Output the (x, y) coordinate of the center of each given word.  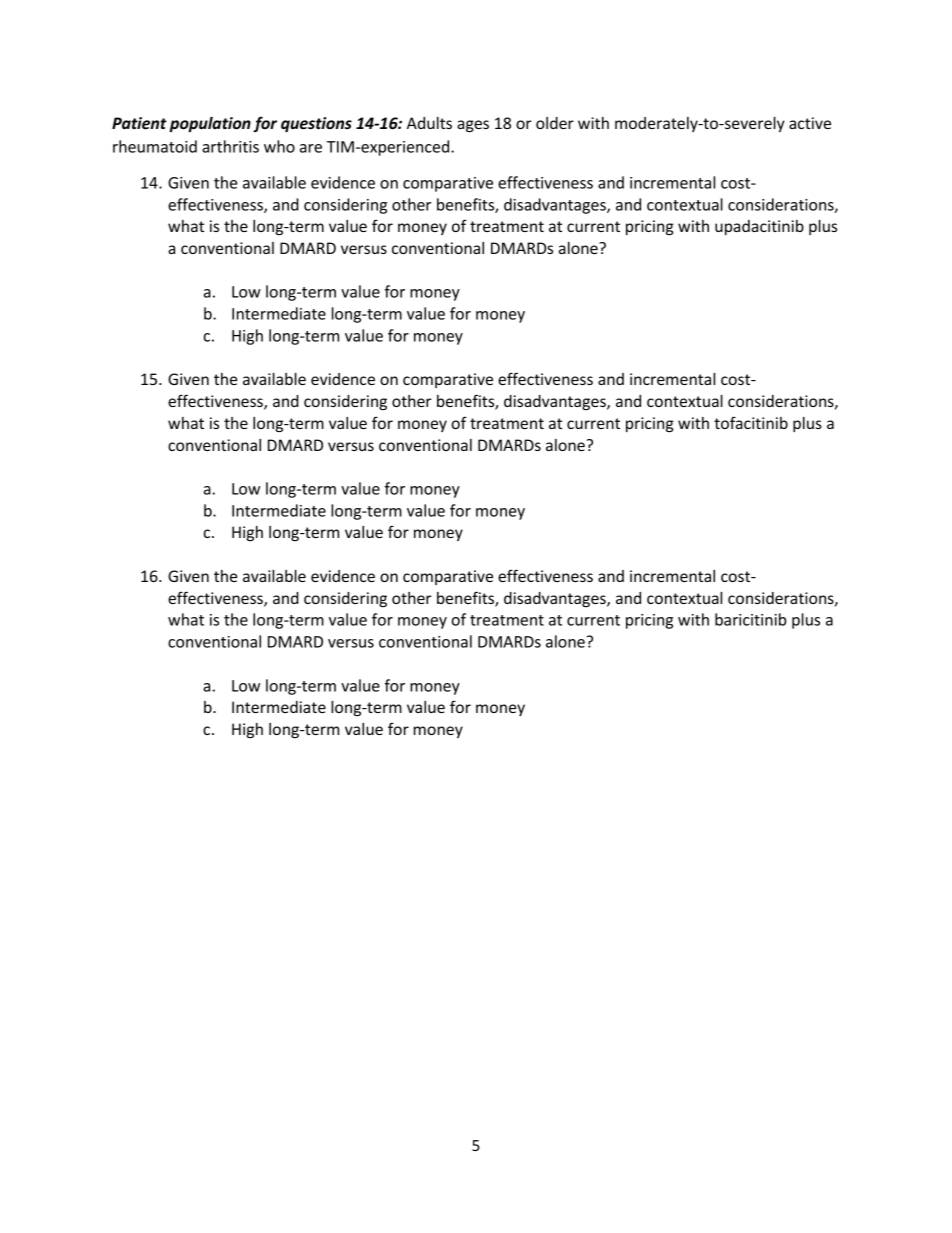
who (279, 146)
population (210, 124)
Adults (429, 123)
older (555, 123)
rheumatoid (155, 146)
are (311, 148)
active (810, 123)
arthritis (230, 146)
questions (316, 124)
